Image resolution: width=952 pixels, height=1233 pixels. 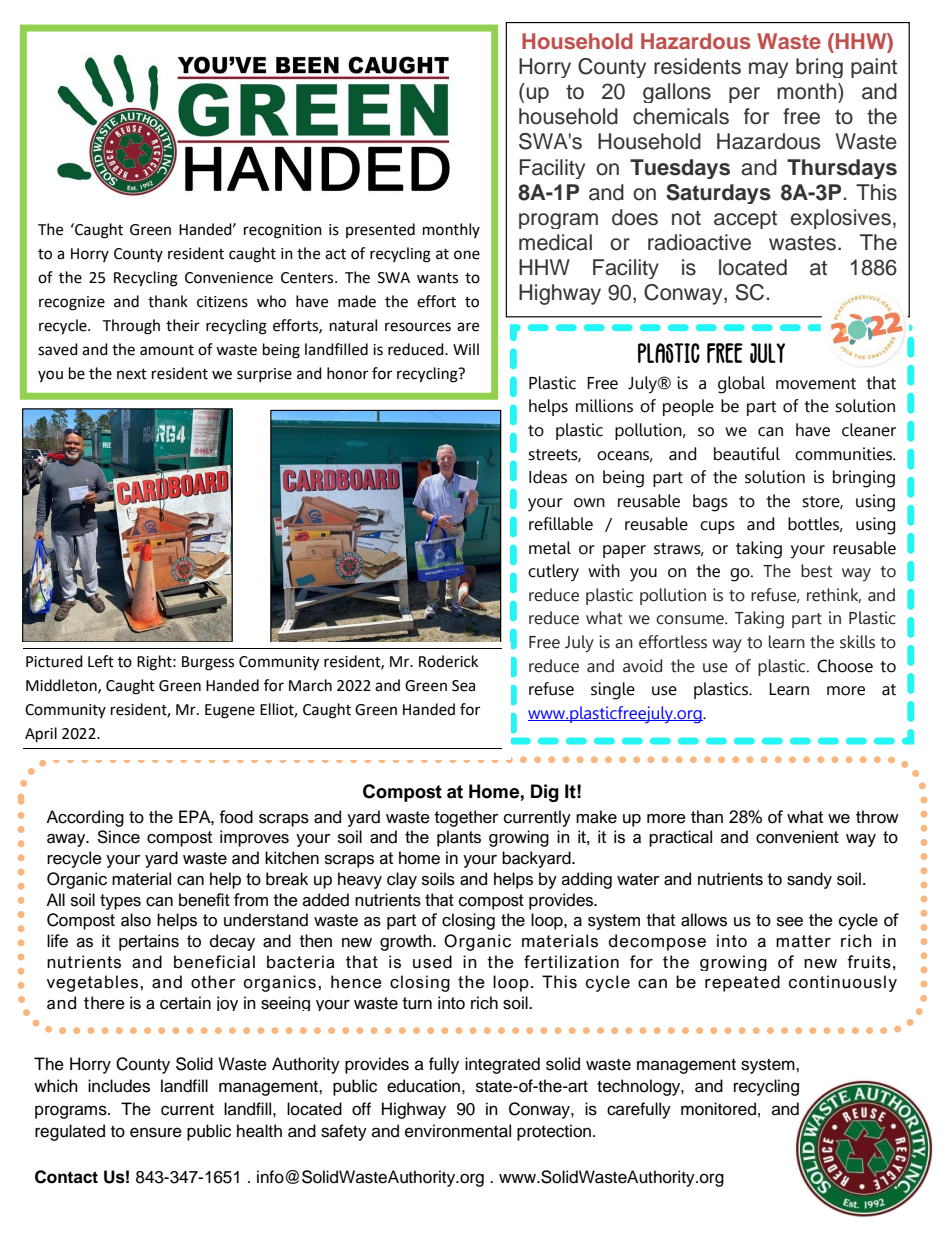 What do you see at coordinates (857, 642) in the page?
I see `skills` at bounding box center [857, 642].
